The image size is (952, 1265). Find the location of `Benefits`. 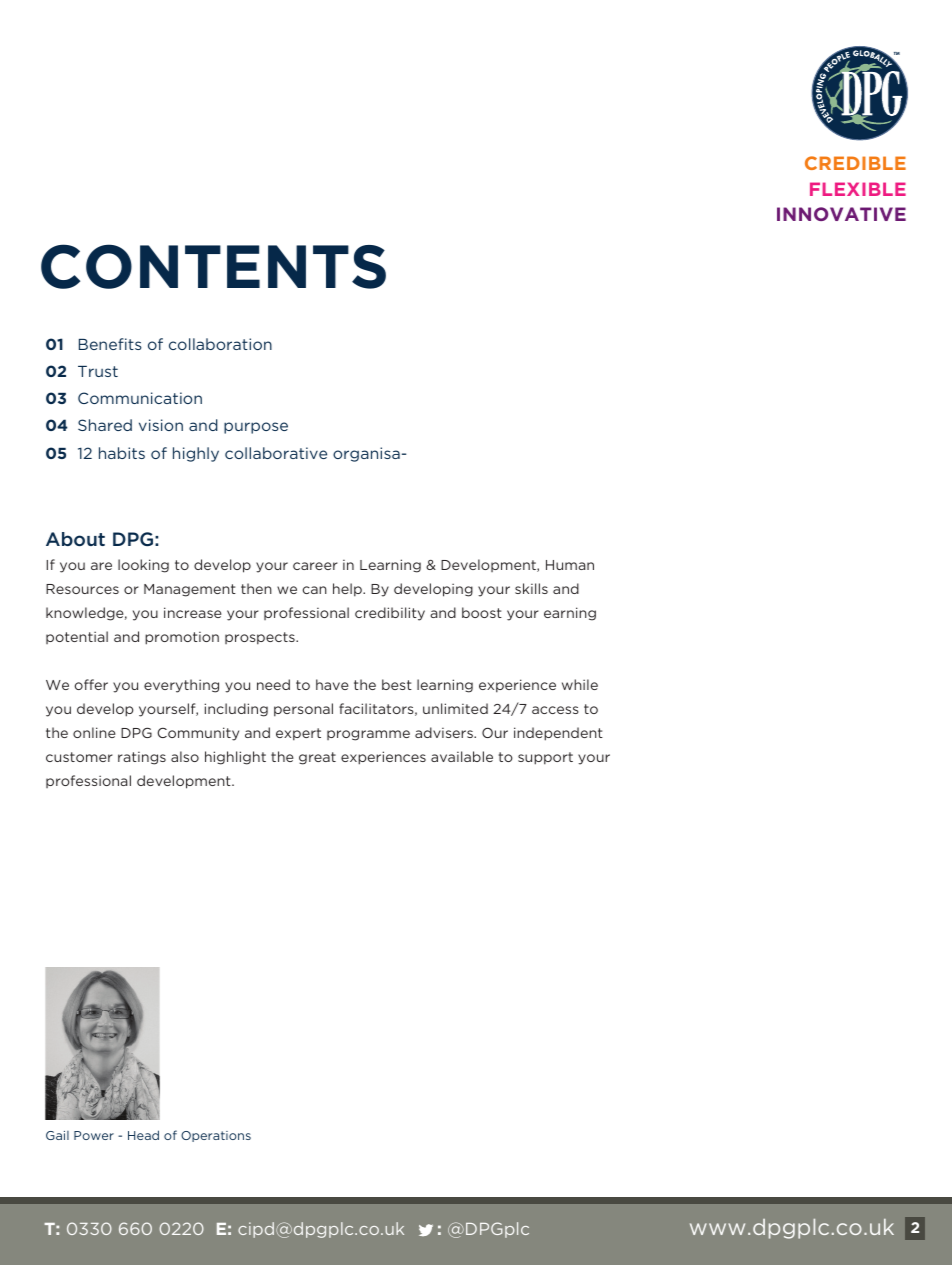

Benefits is located at coordinates (110, 344).
